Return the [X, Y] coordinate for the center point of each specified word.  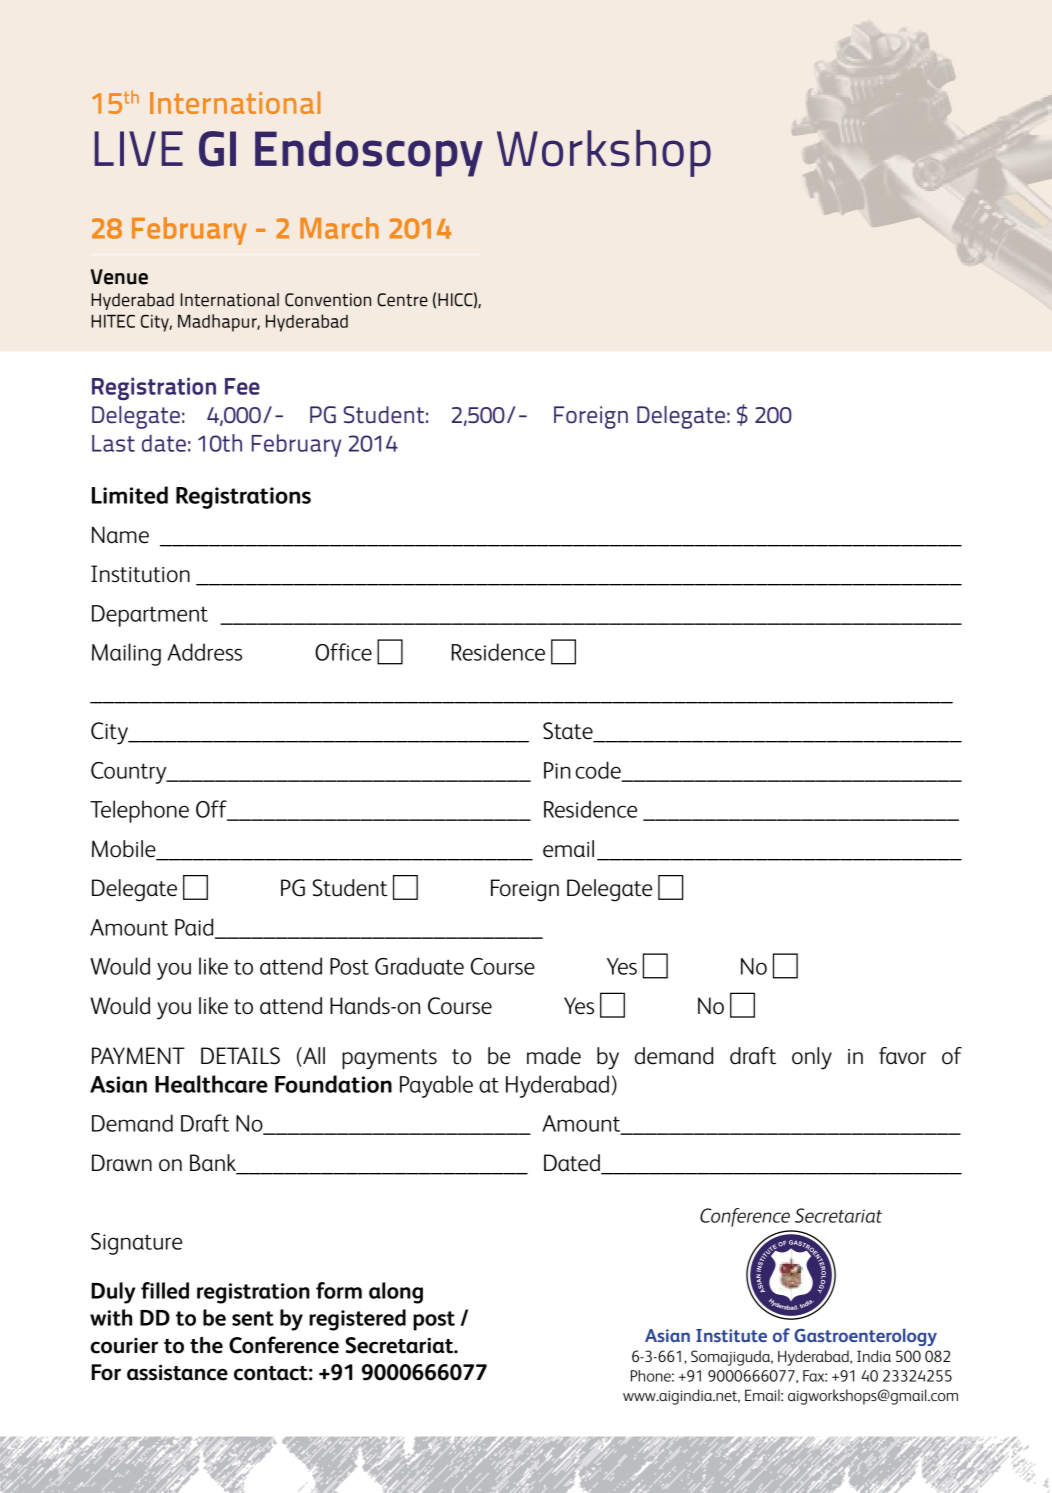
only [812, 1058]
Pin [557, 770]
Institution [140, 574]
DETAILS [240, 1056]
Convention [328, 300]
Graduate [419, 966]
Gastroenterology [865, 1337]
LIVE [139, 148]
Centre [402, 300]
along [396, 1293]
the [206, 1345]
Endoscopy [369, 154]
